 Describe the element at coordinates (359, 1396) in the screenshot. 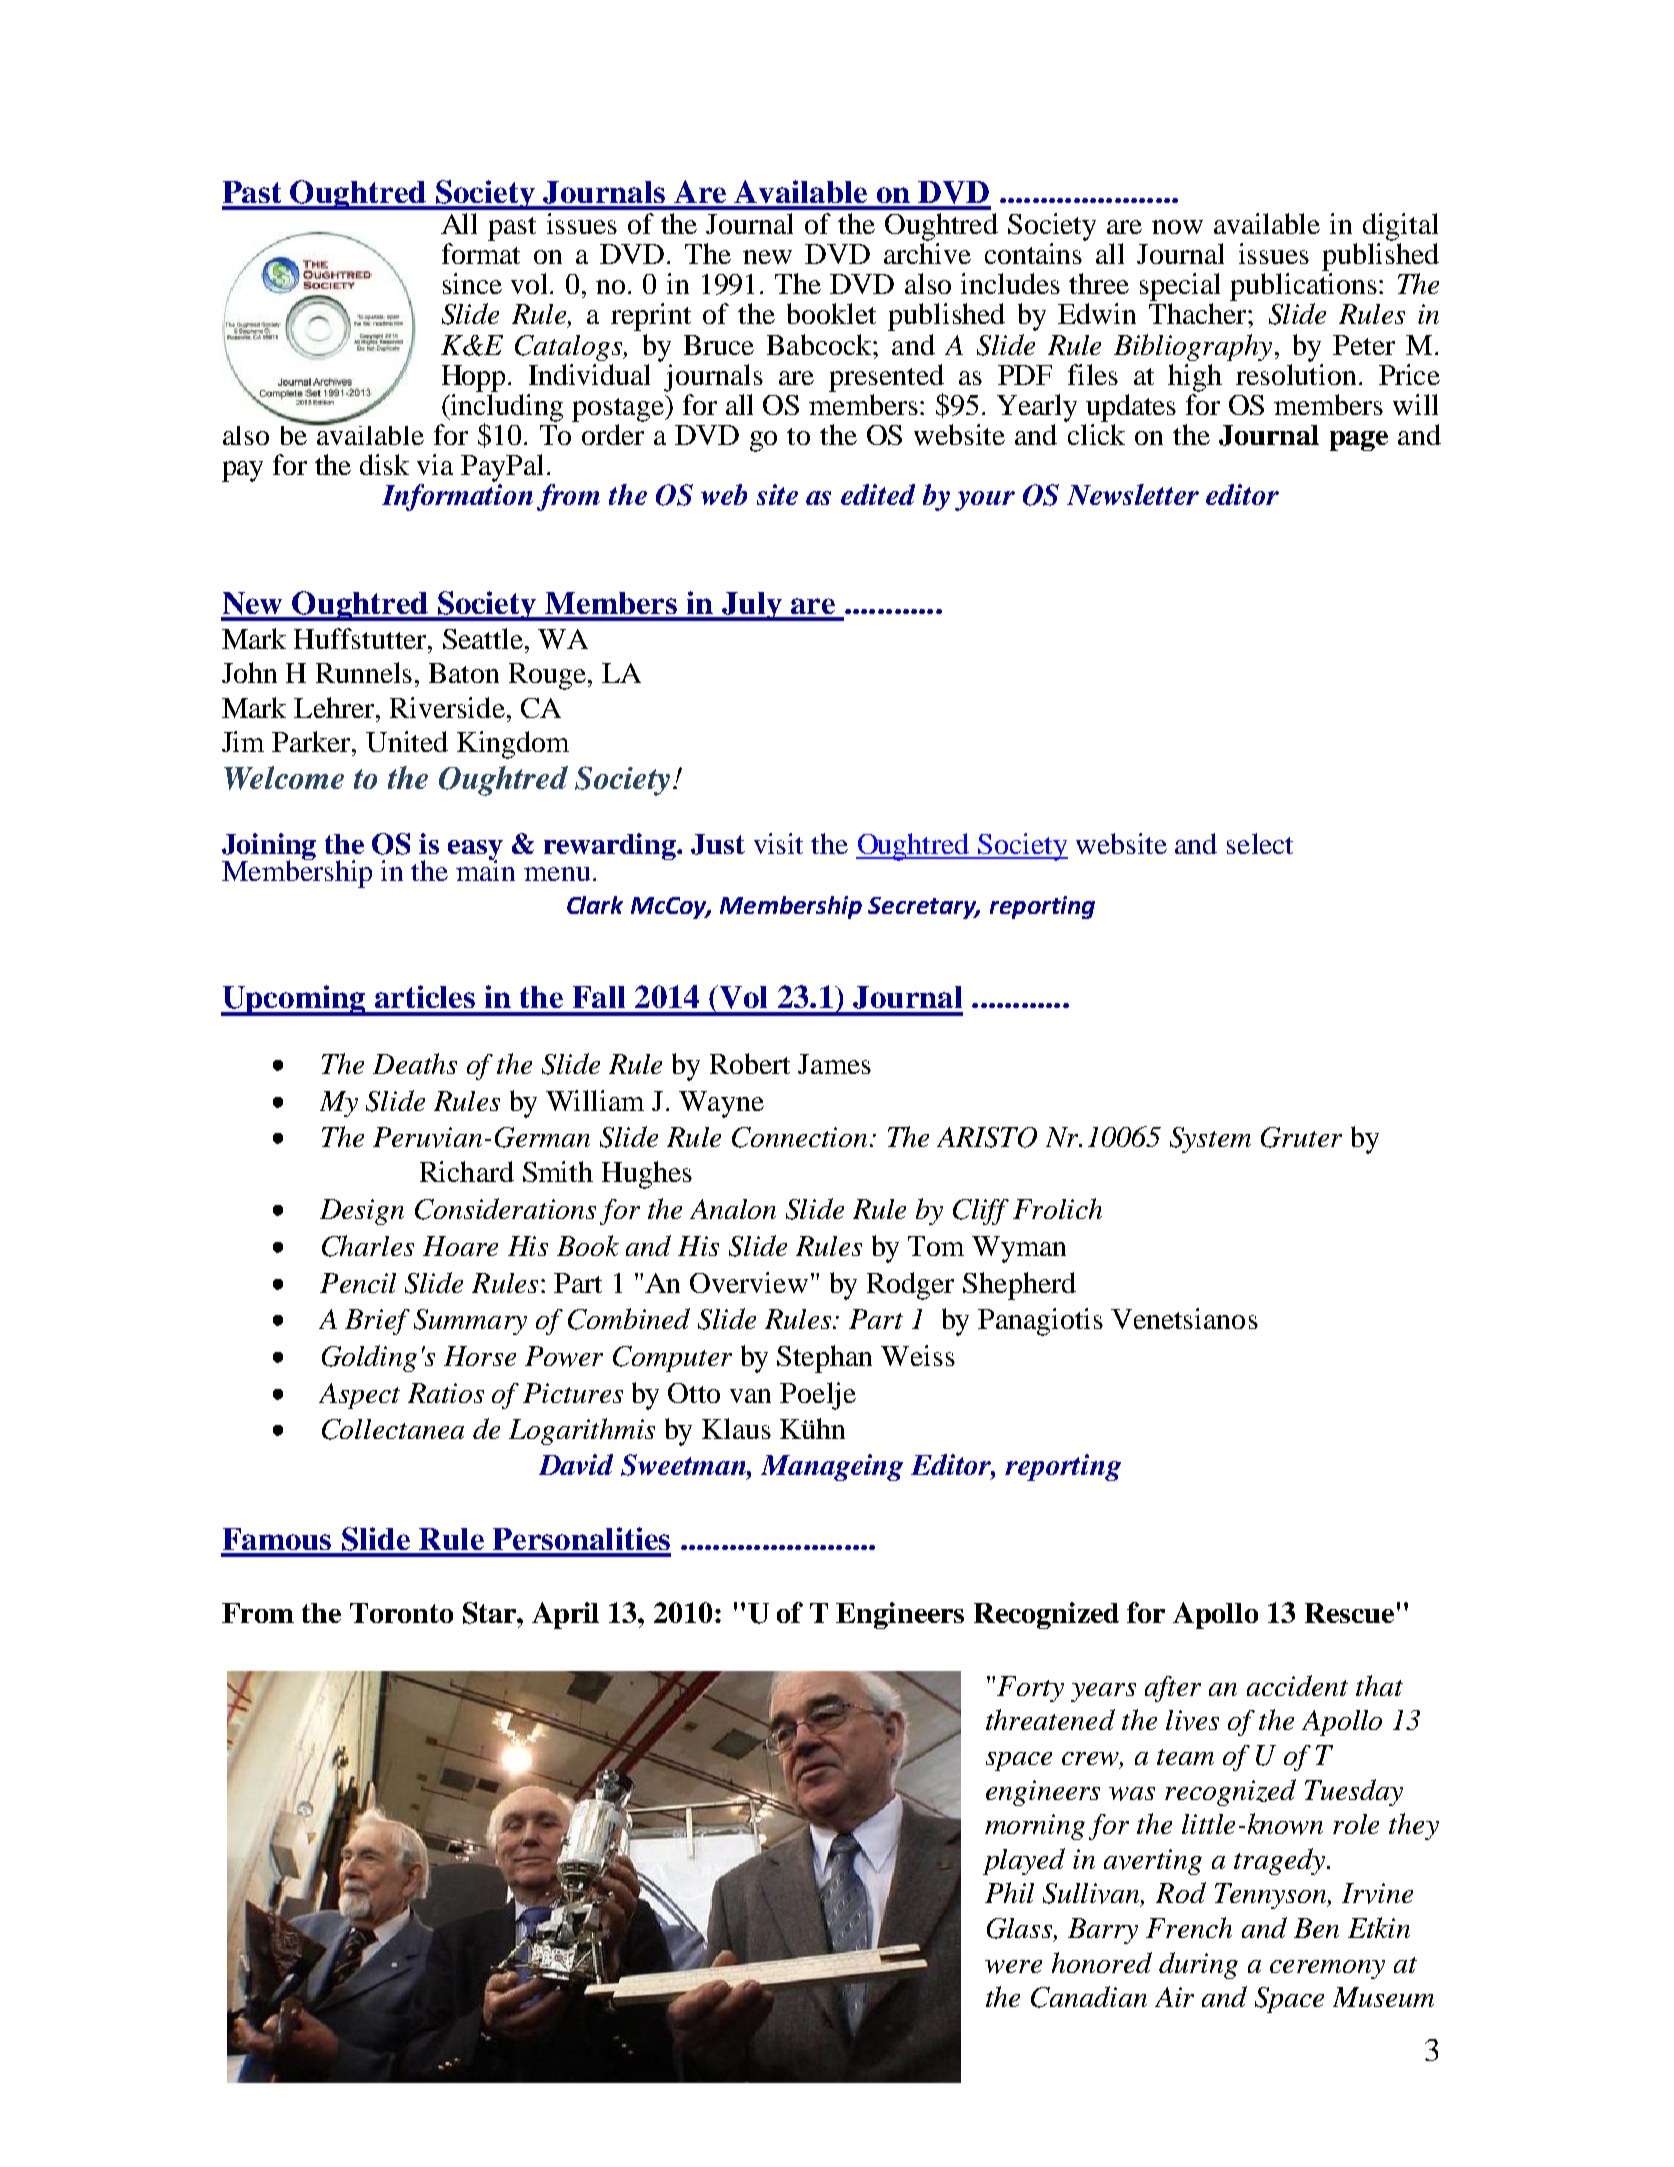

I see `Aspect` at that location.
